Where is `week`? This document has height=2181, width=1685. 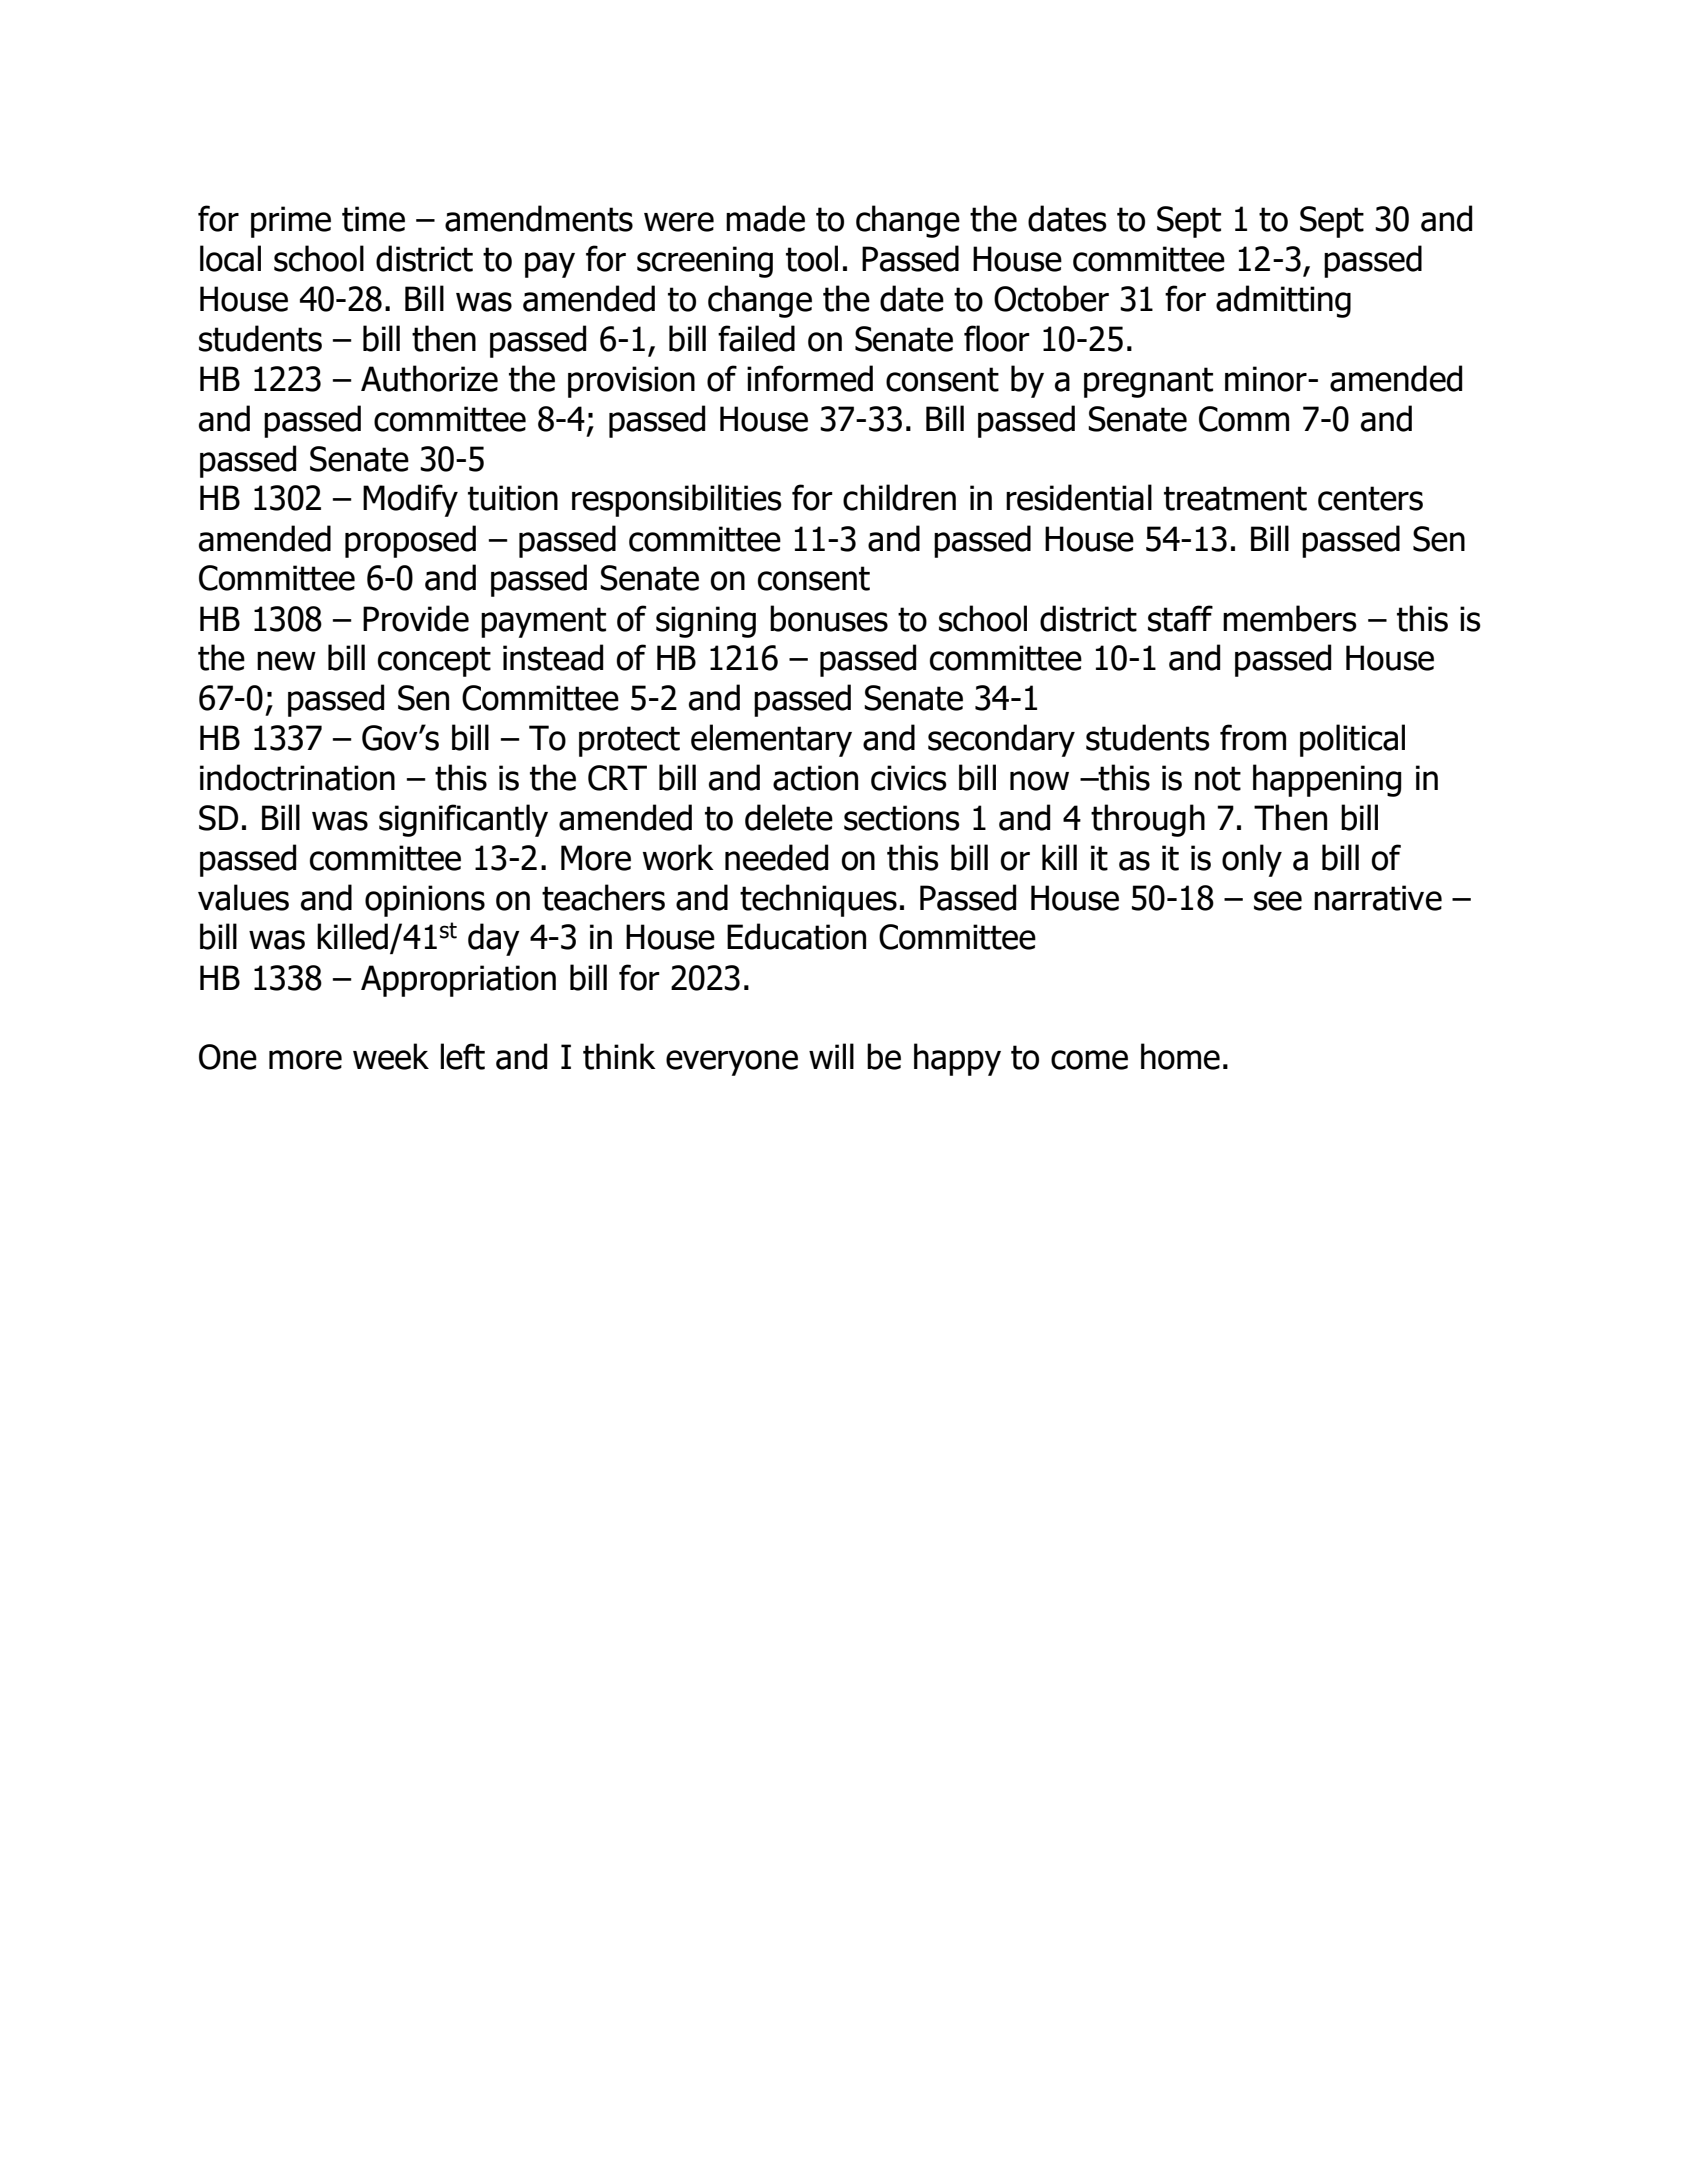
week is located at coordinates (391, 1056).
